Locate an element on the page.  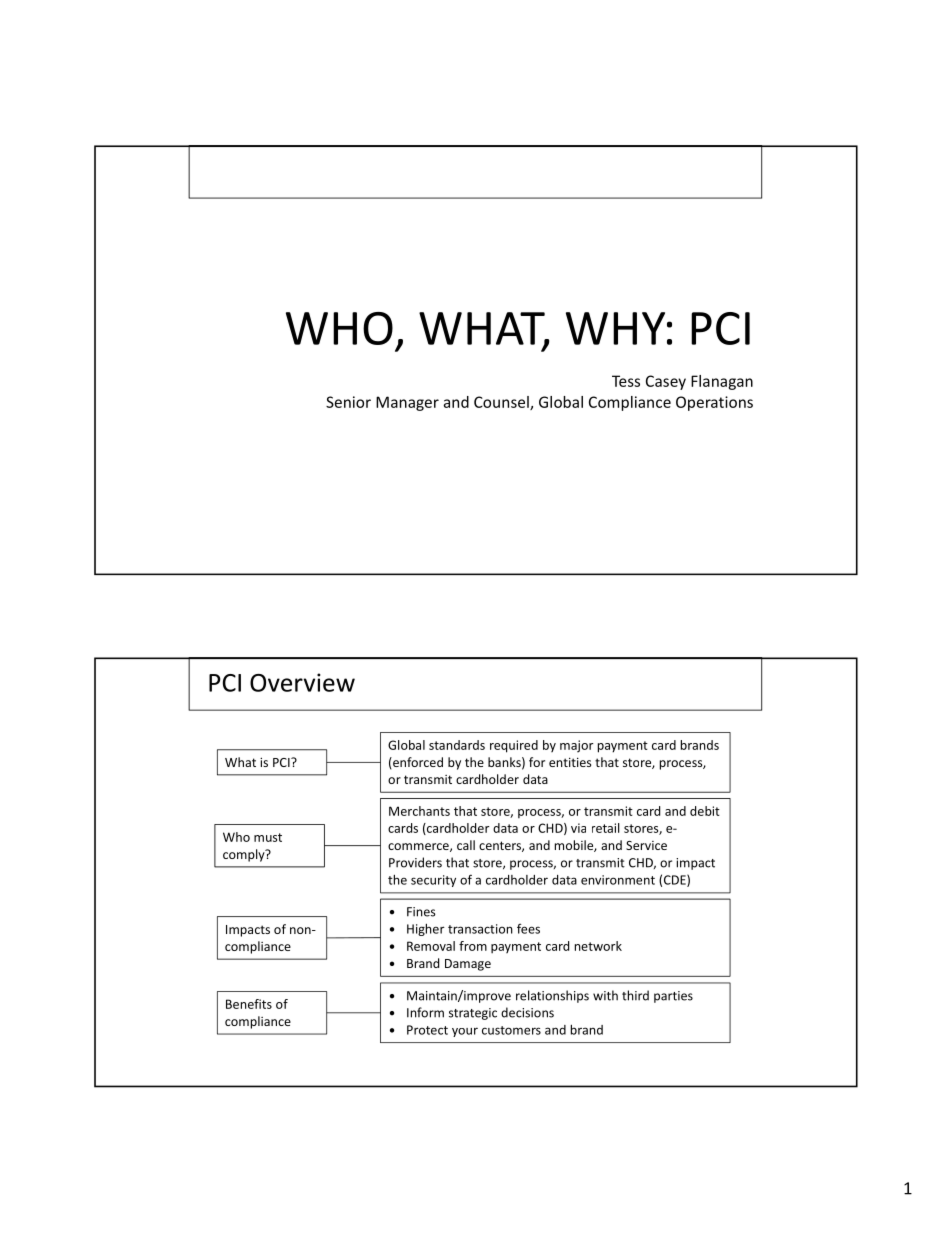
Senior is located at coordinates (348, 402).
